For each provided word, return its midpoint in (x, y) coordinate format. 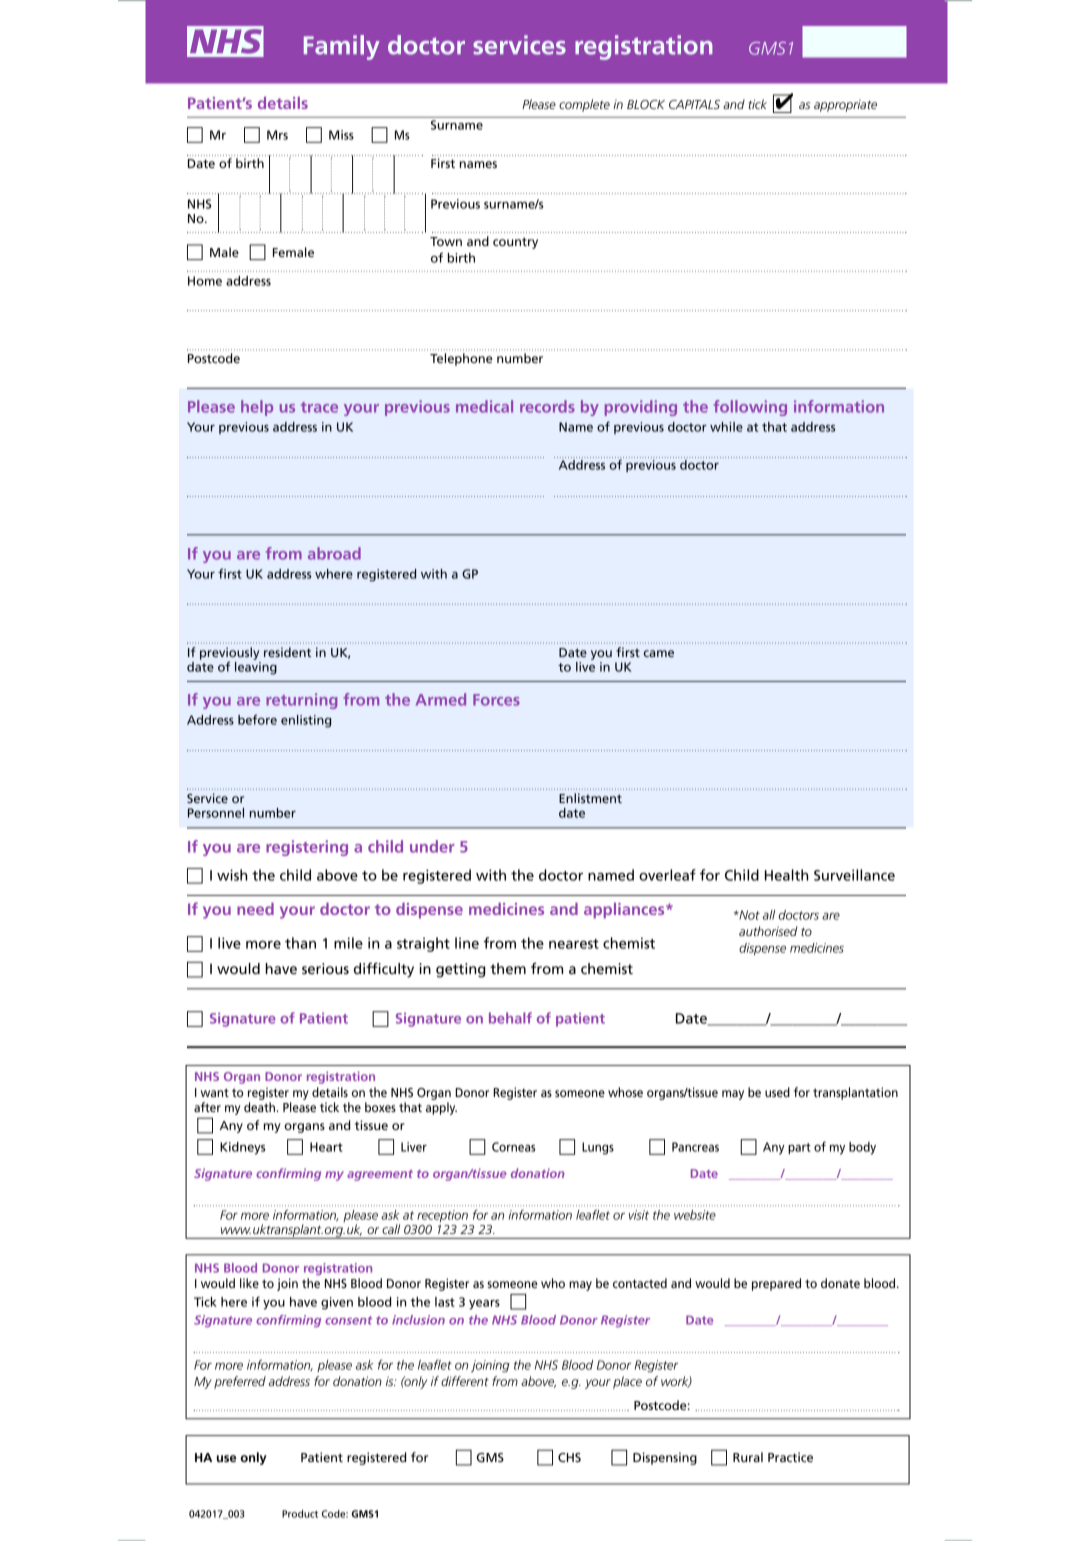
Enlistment (590, 798)
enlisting (306, 721)
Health (786, 875)
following (750, 408)
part (799, 1148)
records (547, 406)
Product (300, 1514)
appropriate (845, 105)
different (465, 1381)
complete (584, 105)
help (257, 408)
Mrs (277, 135)
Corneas (513, 1147)
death (261, 1107)
